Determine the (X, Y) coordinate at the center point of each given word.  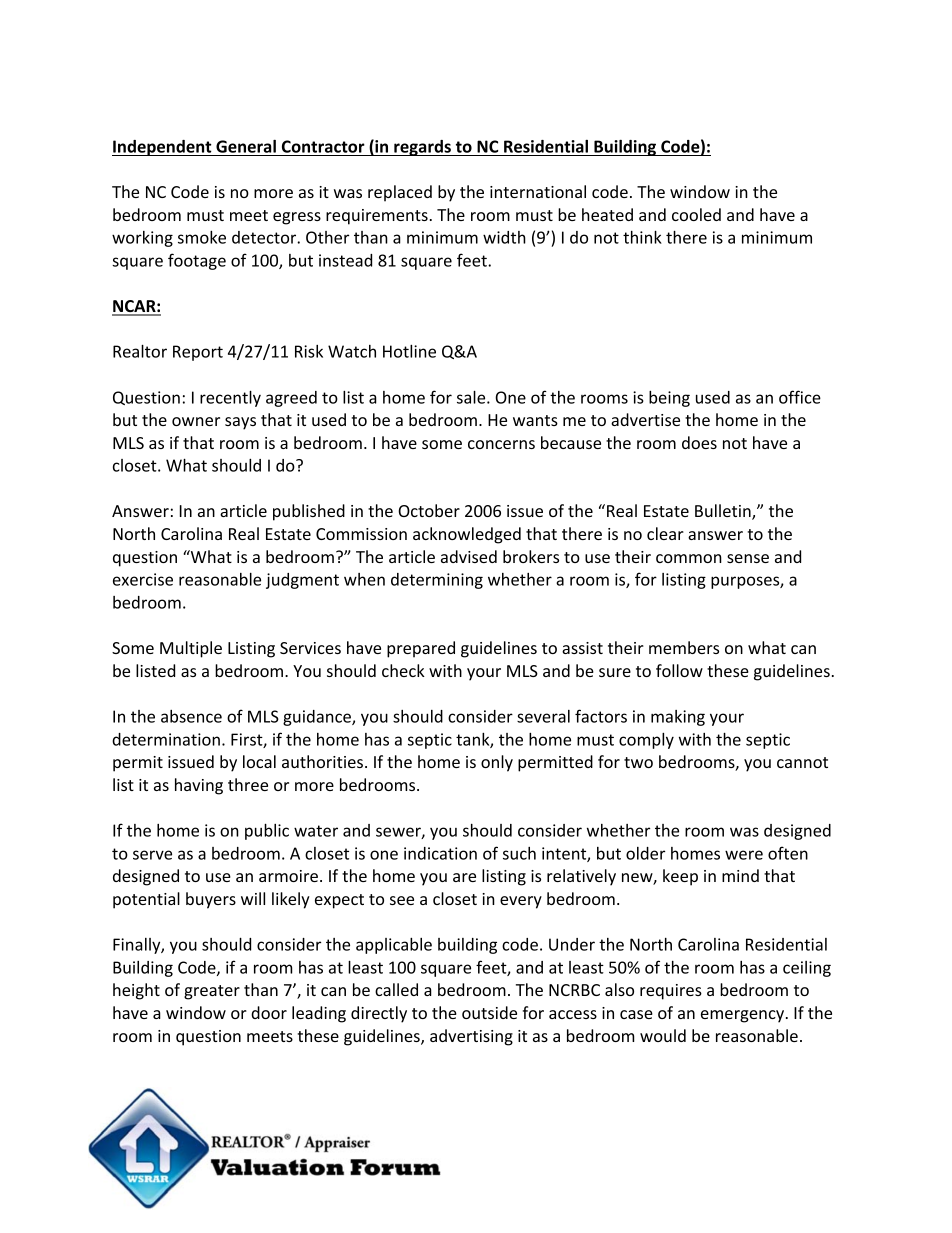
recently (230, 398)
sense (748, 558)
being (669, 399)
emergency (744, 1016)
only (497, 763)
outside (489, 1012)
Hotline (409, 351)
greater (212, 992)
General (246, 146)
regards (422, 148)
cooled (696, 214)
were (744, 855)
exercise (143, 579)
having (199, 786)
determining (437, 581)
